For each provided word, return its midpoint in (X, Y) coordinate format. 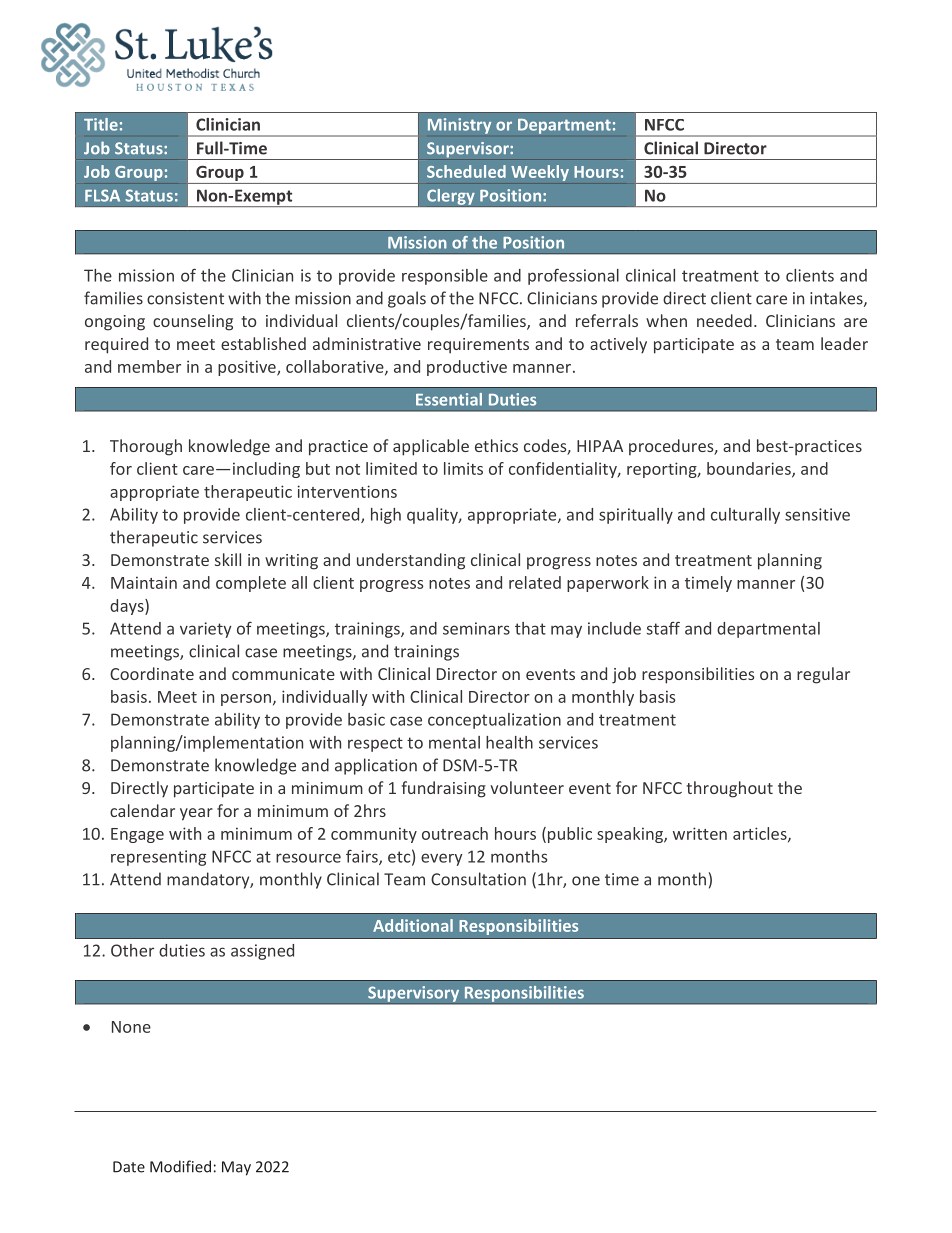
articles (761, 834)
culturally (745, 516)
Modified (180, 1166)
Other (132, 950)
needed (724, 320)
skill (228, 559)
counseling (193, 322)
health (509, 742)
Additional (413, 925)
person (246, 700)
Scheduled (466, 171)
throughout (729, 789)
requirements (478, 346)
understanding (411, 561)
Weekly (540, 173)
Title (101, 124)
